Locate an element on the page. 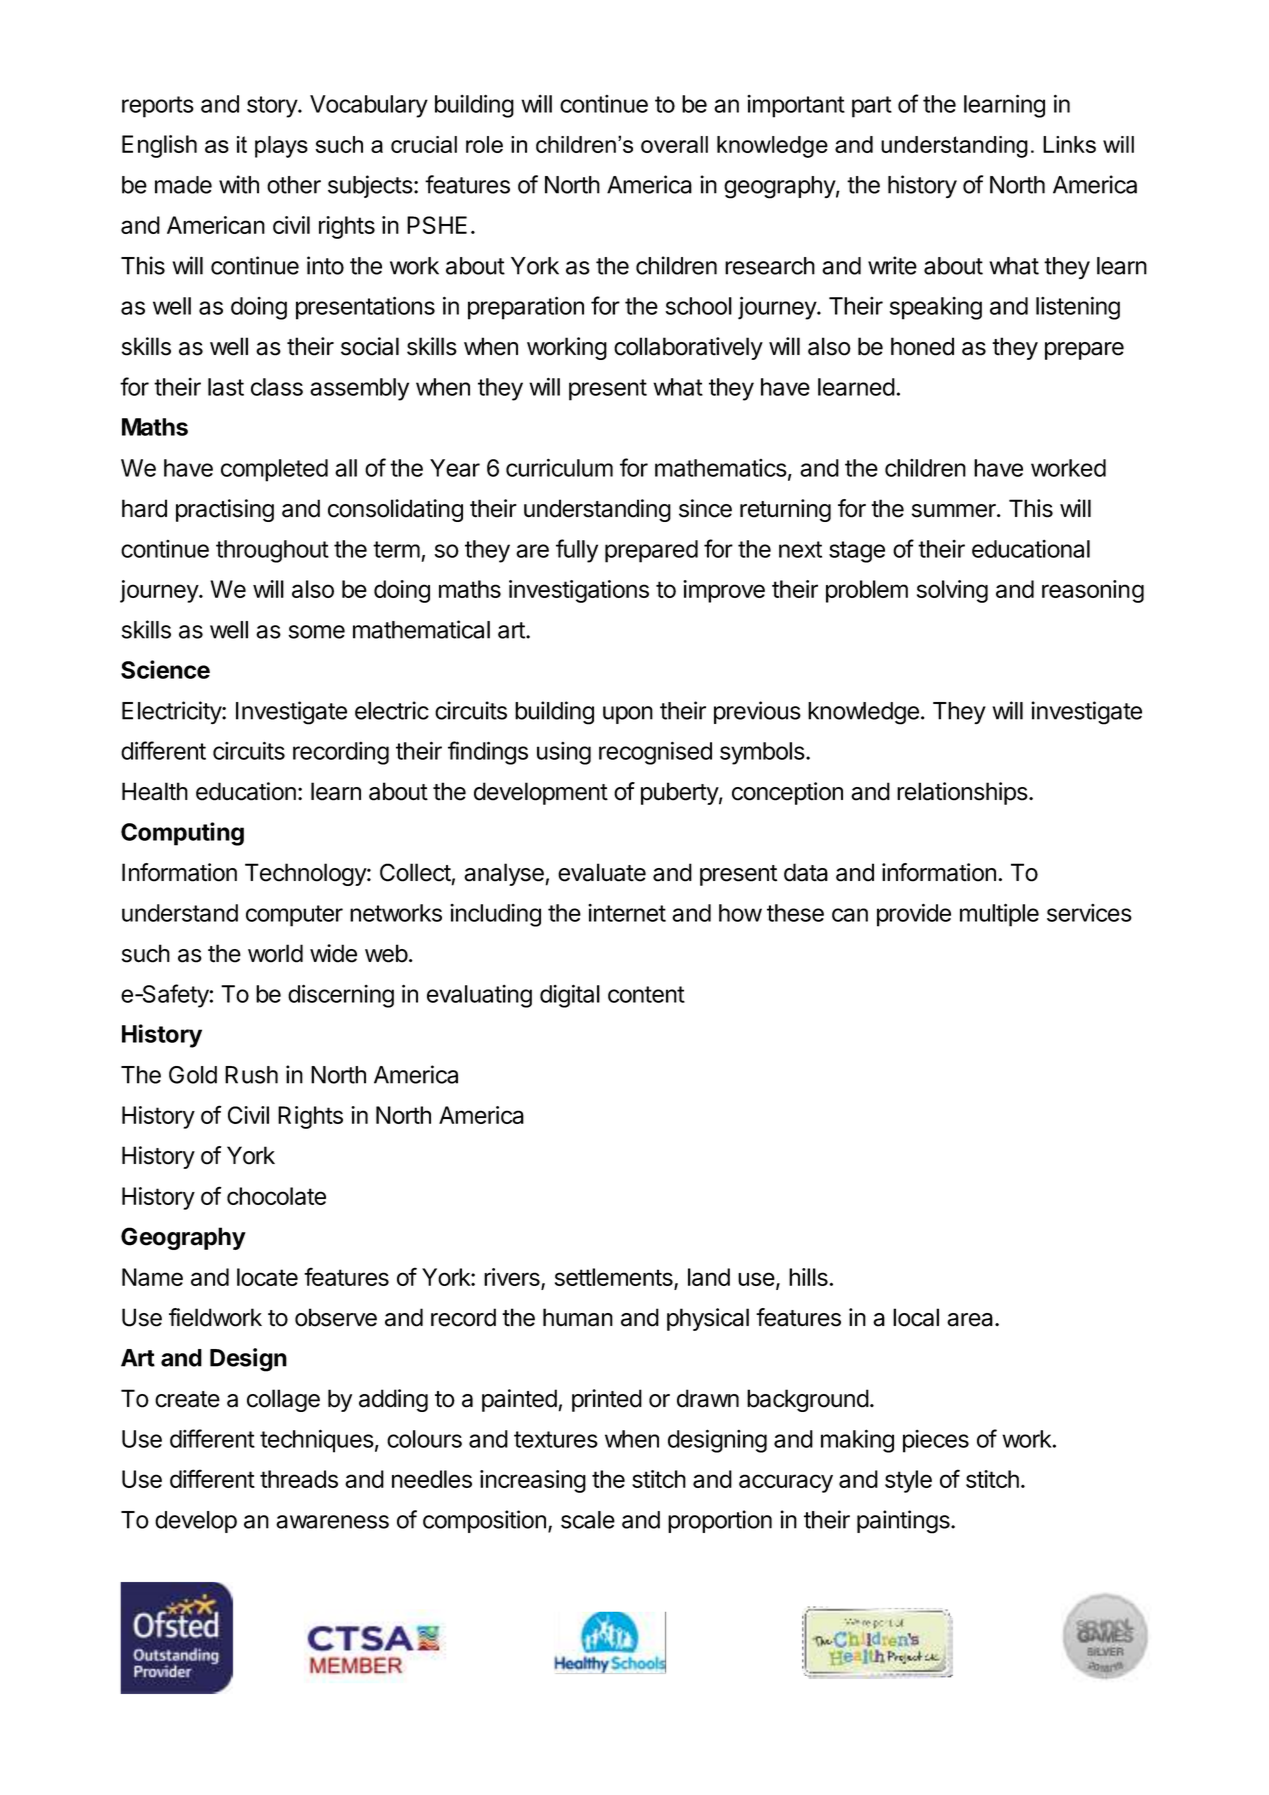  threads is located at coordinates (299, 1479).
